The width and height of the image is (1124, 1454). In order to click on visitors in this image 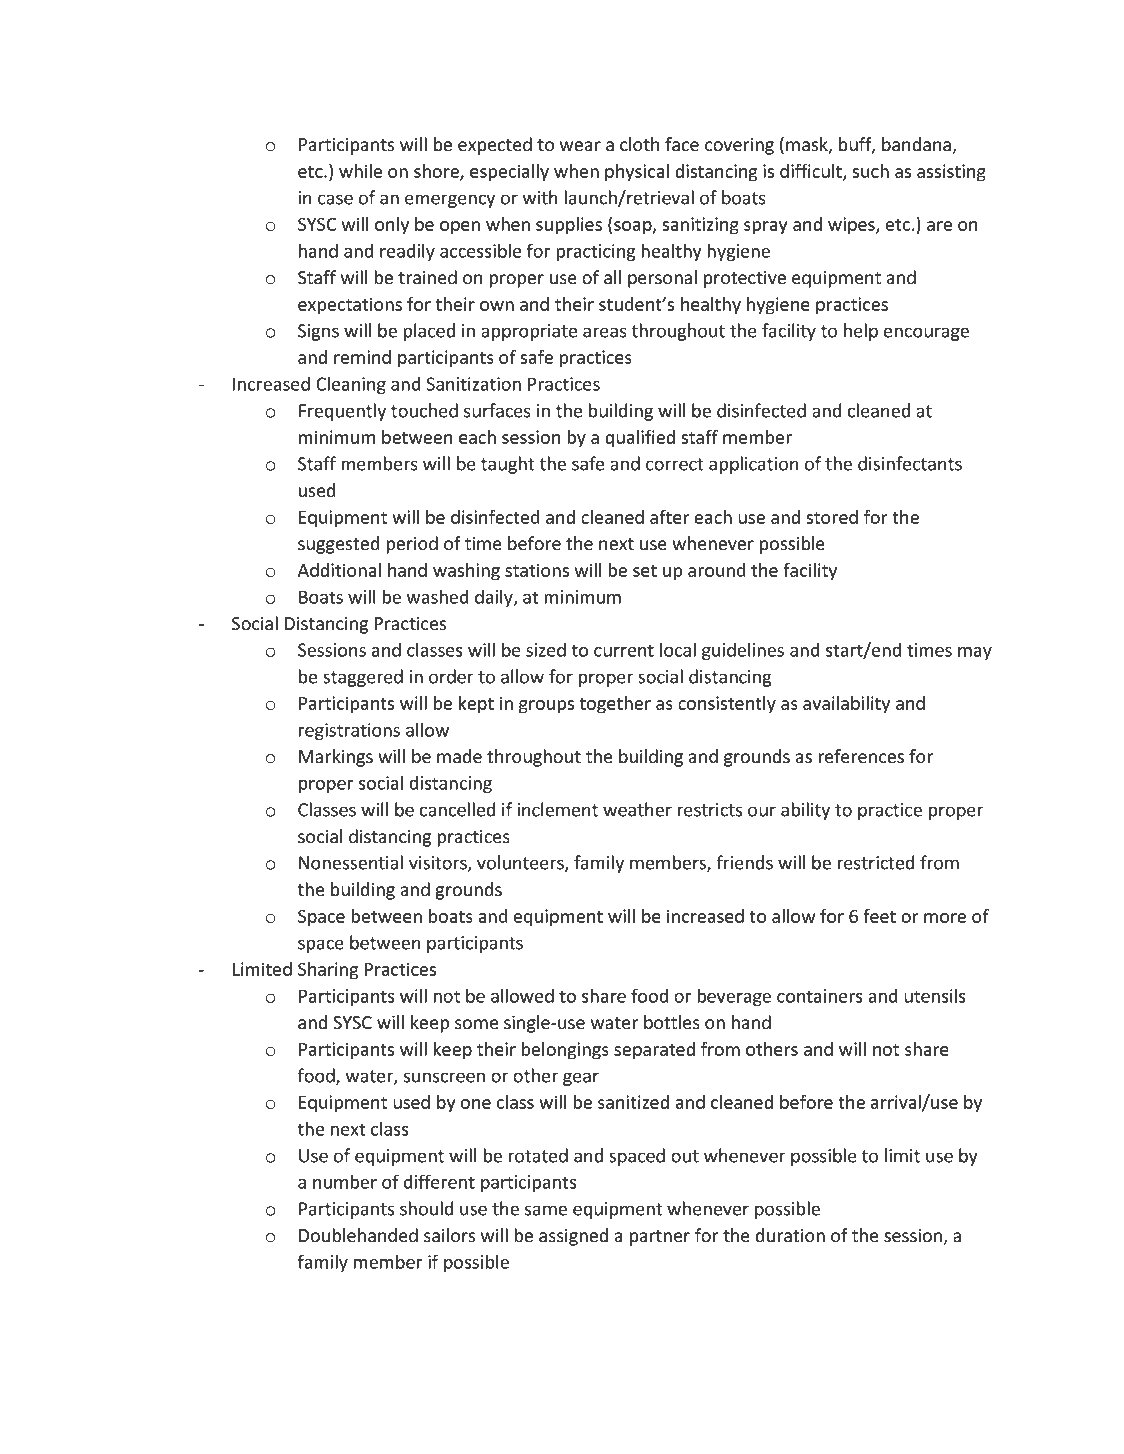, I will do `click(439, 864)`.
